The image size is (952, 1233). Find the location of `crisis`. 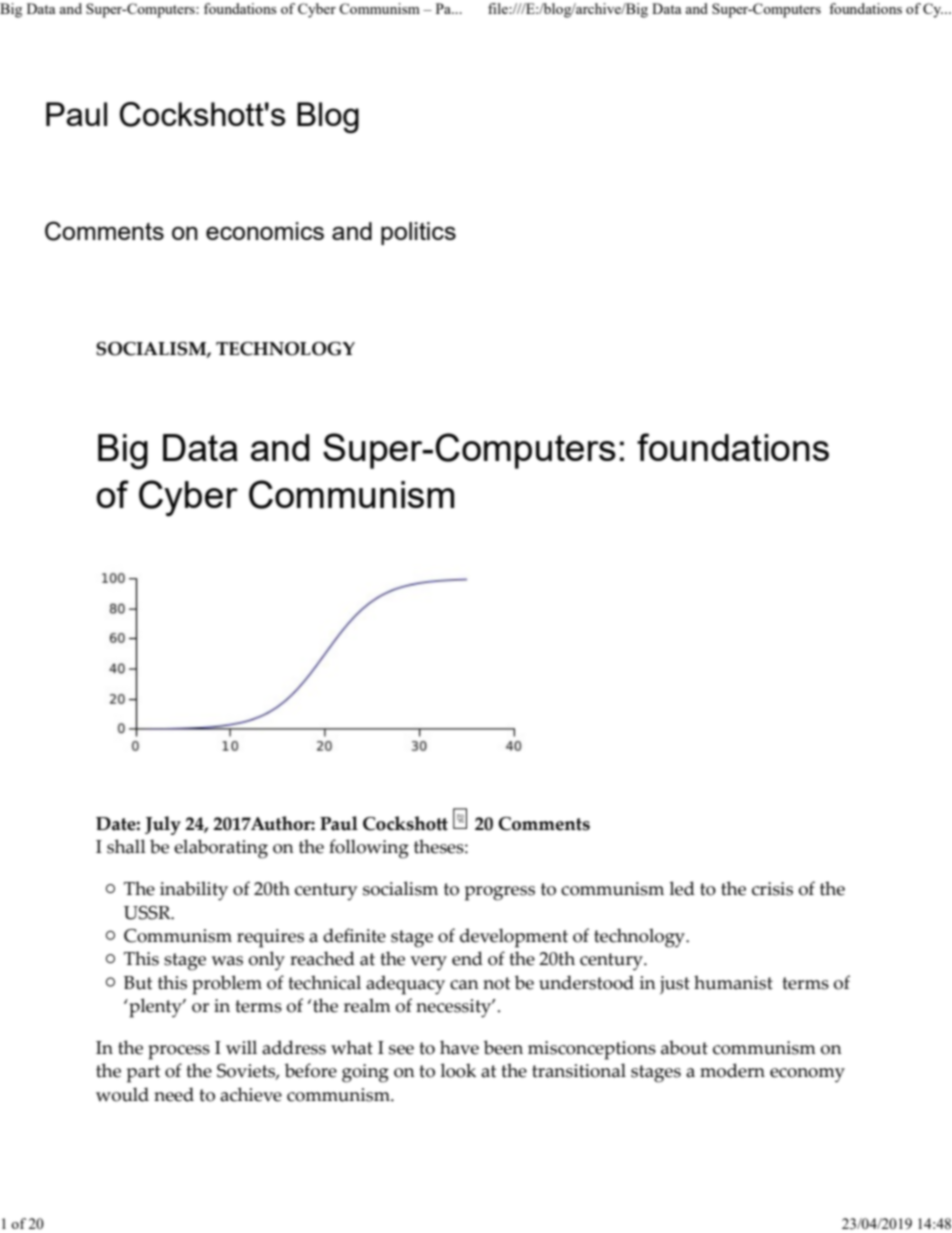

crisis is located at coordinates (772, 889).
